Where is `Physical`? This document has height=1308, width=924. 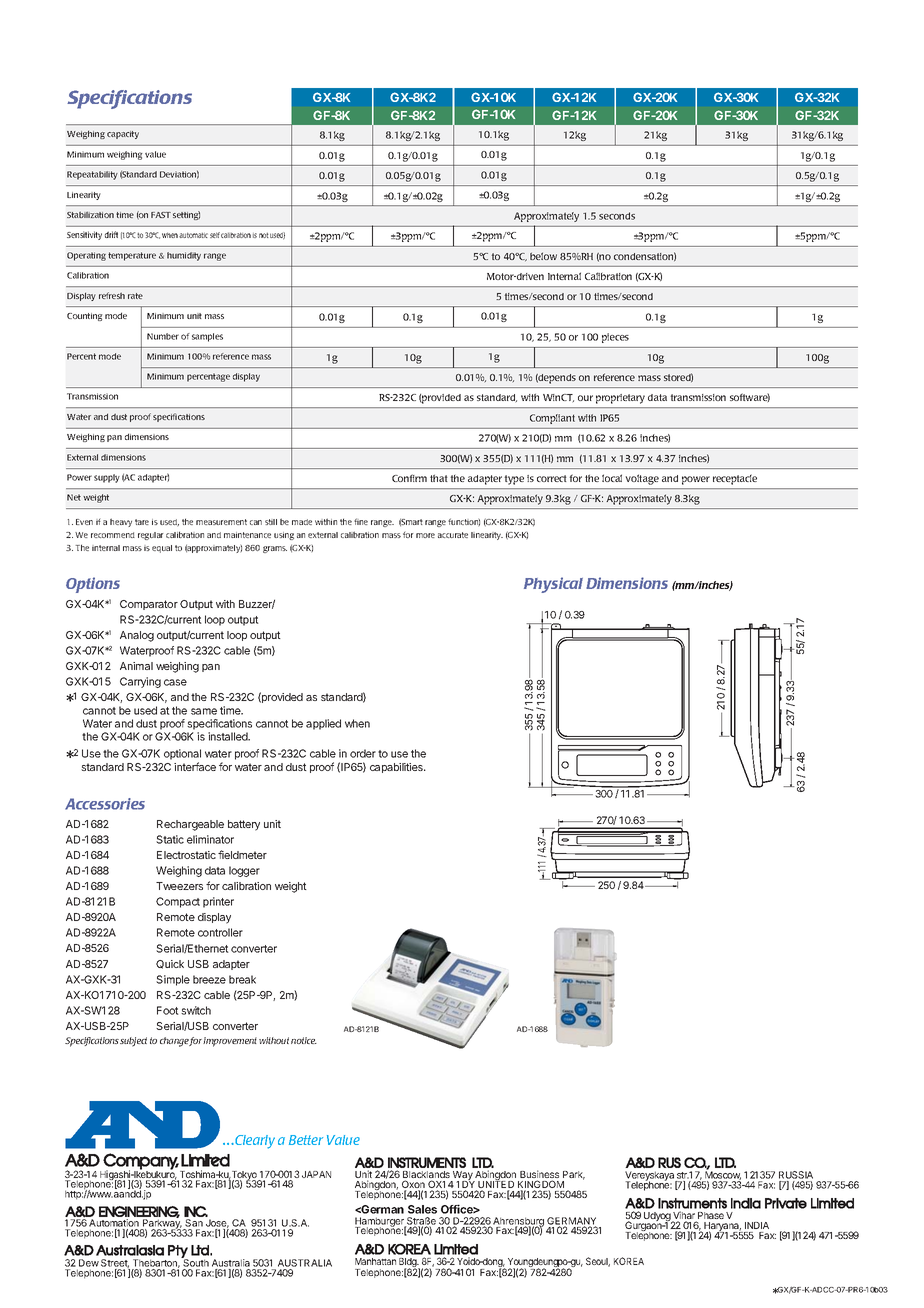
Physical is located at coordinates (553, 585).
